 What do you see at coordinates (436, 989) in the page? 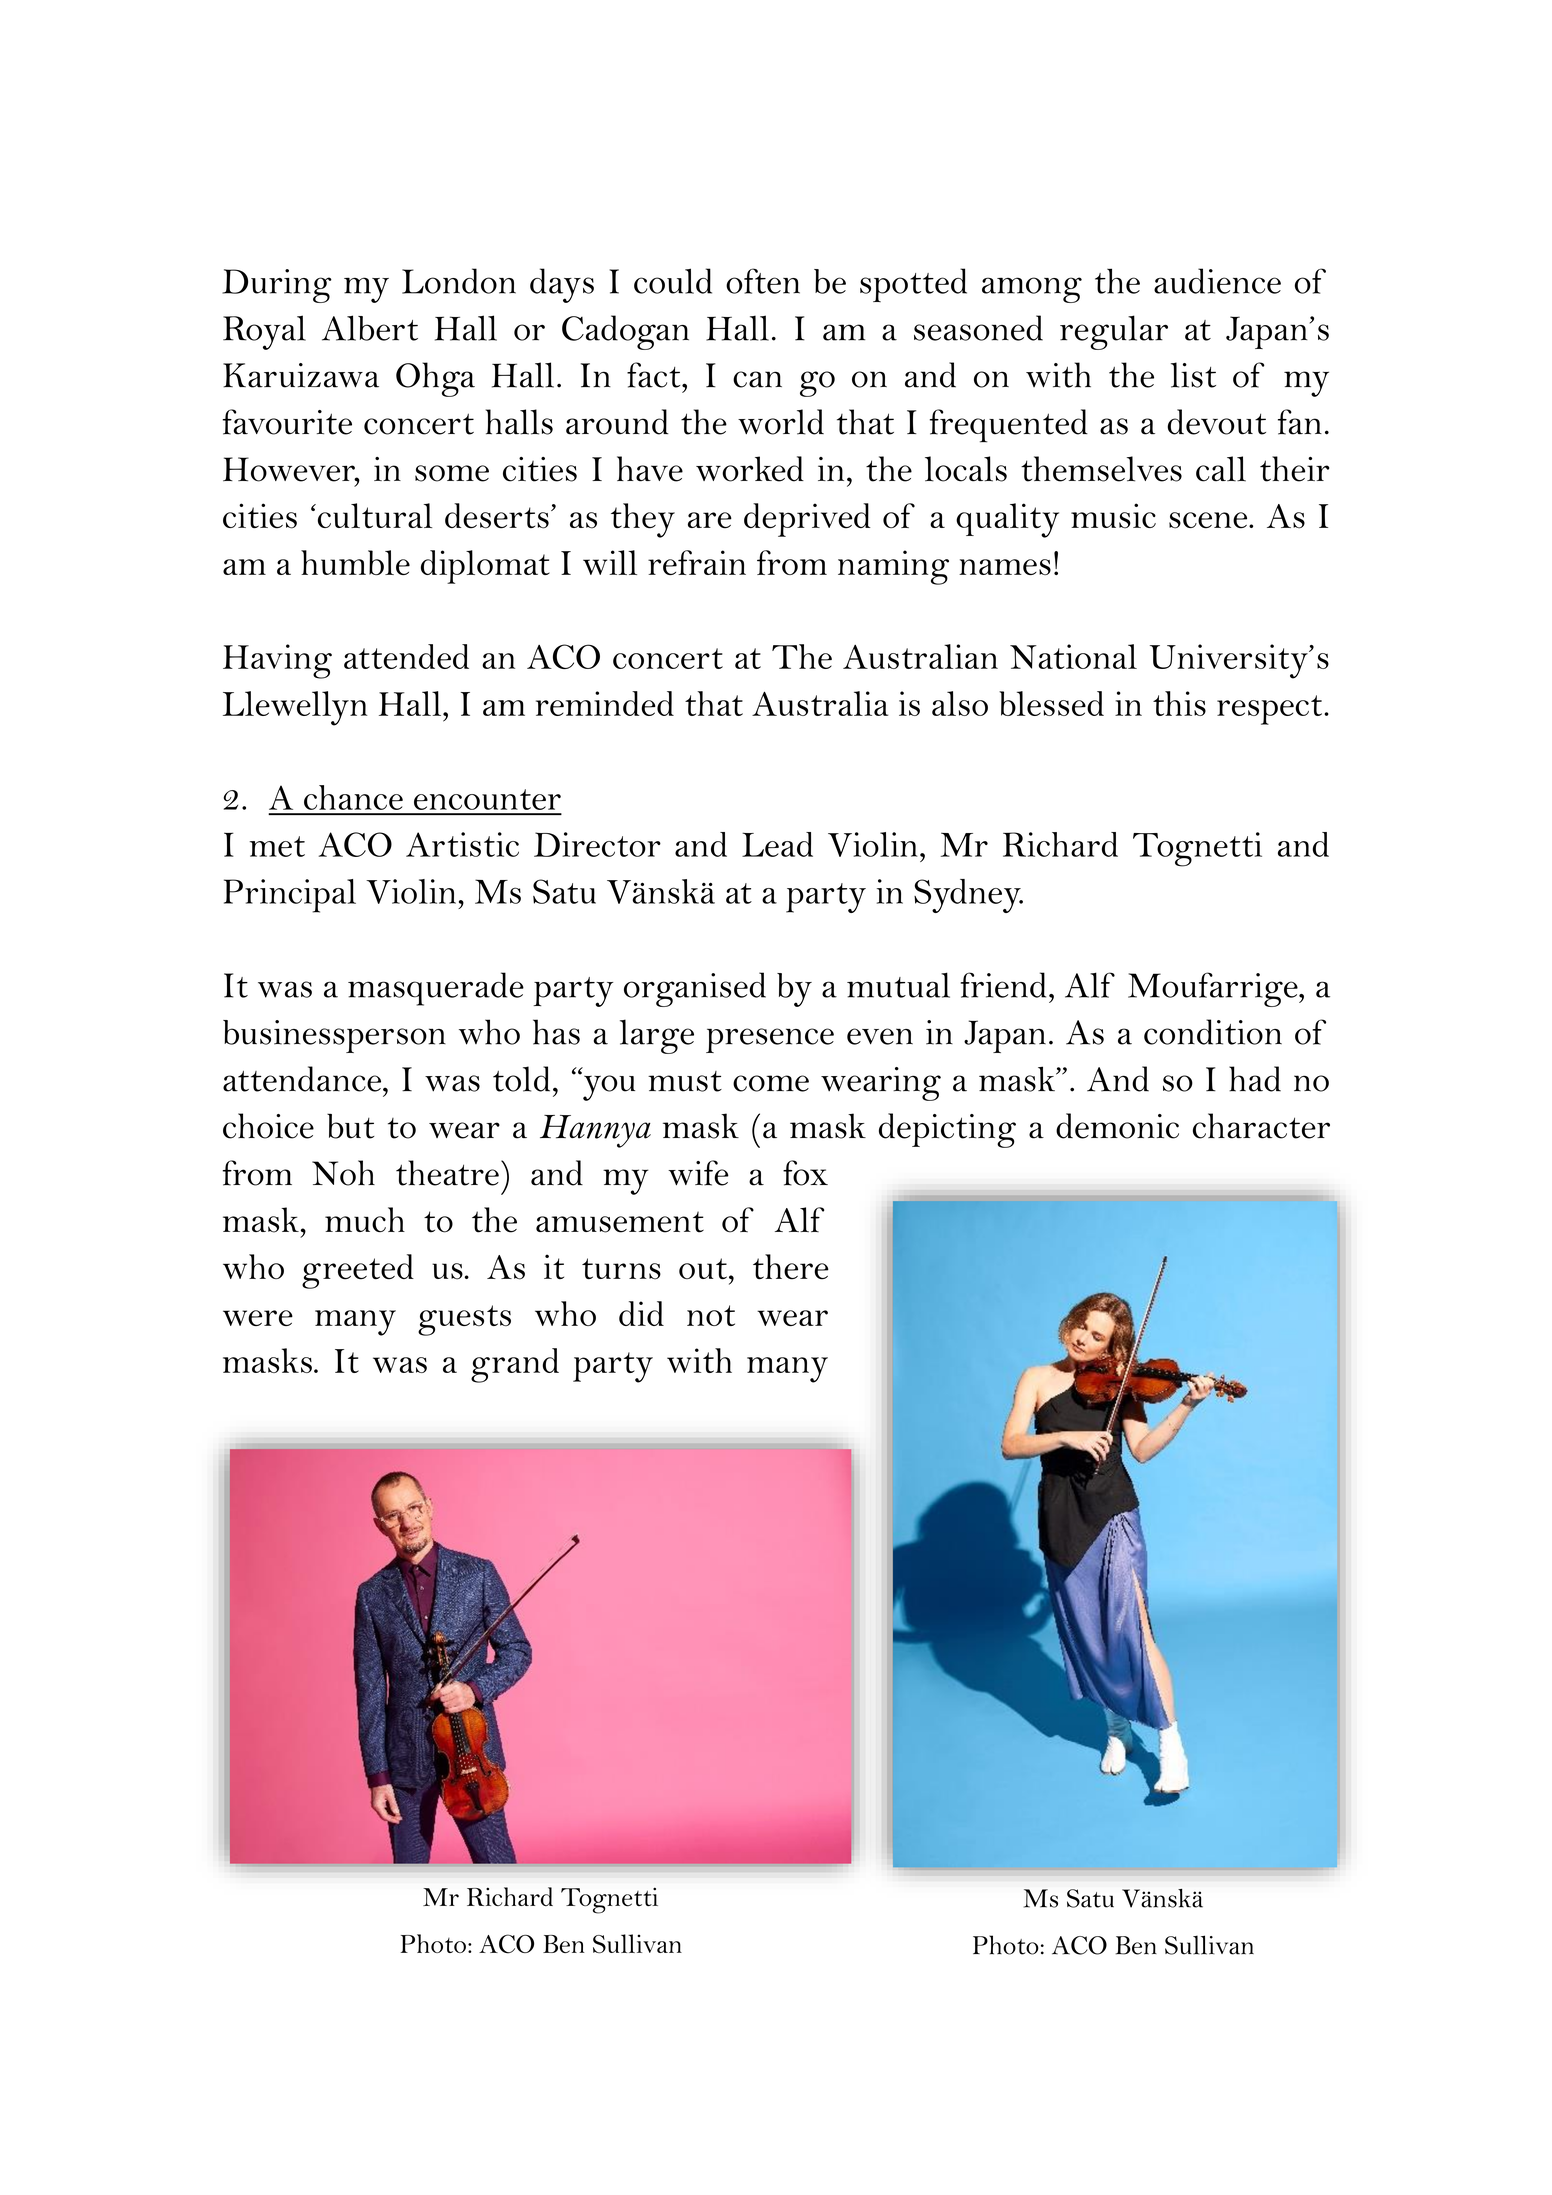
I see `masquerade` at bounding box center [436, 989].
